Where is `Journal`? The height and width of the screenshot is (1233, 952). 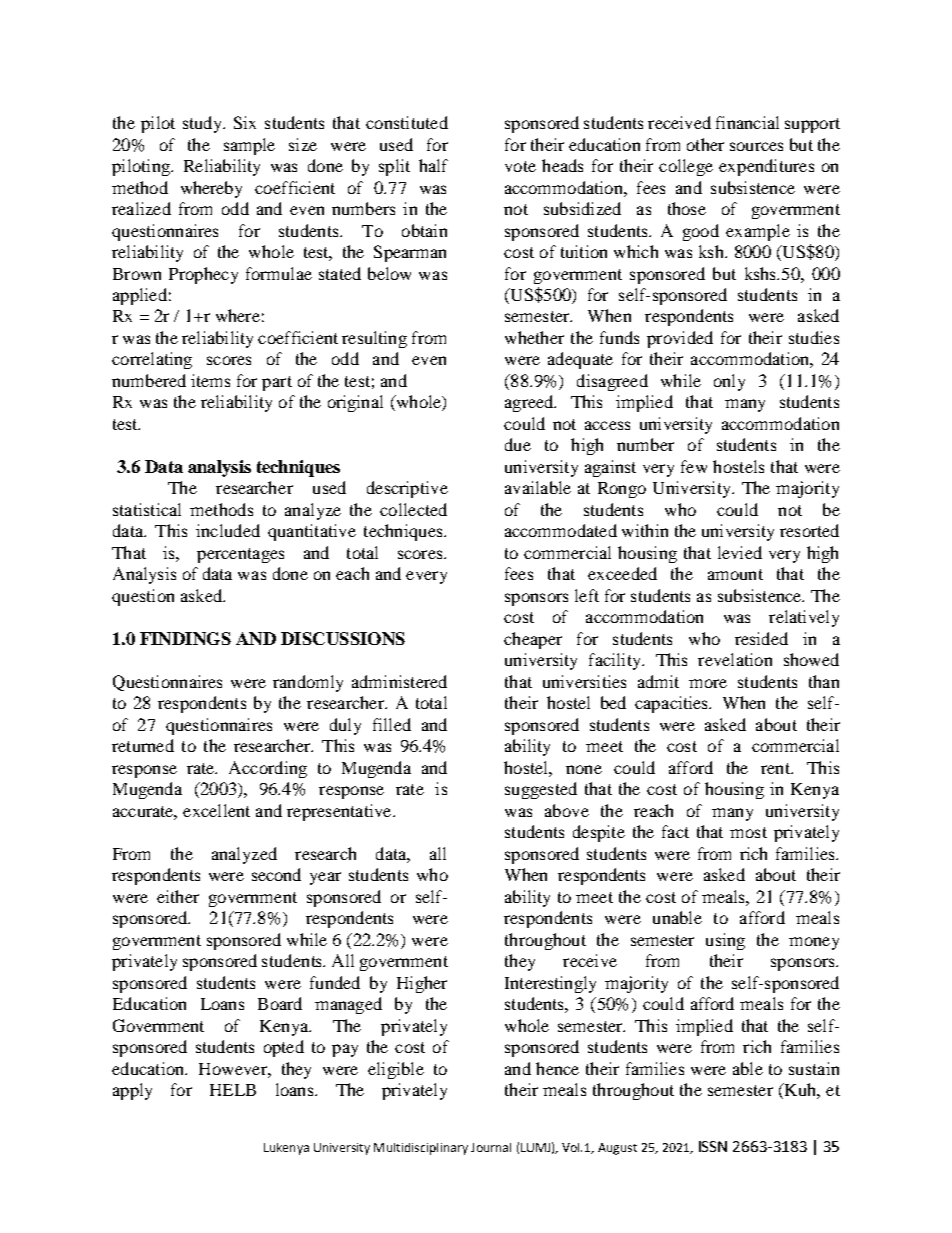 Journal is located at coordinates (491, 1147).
